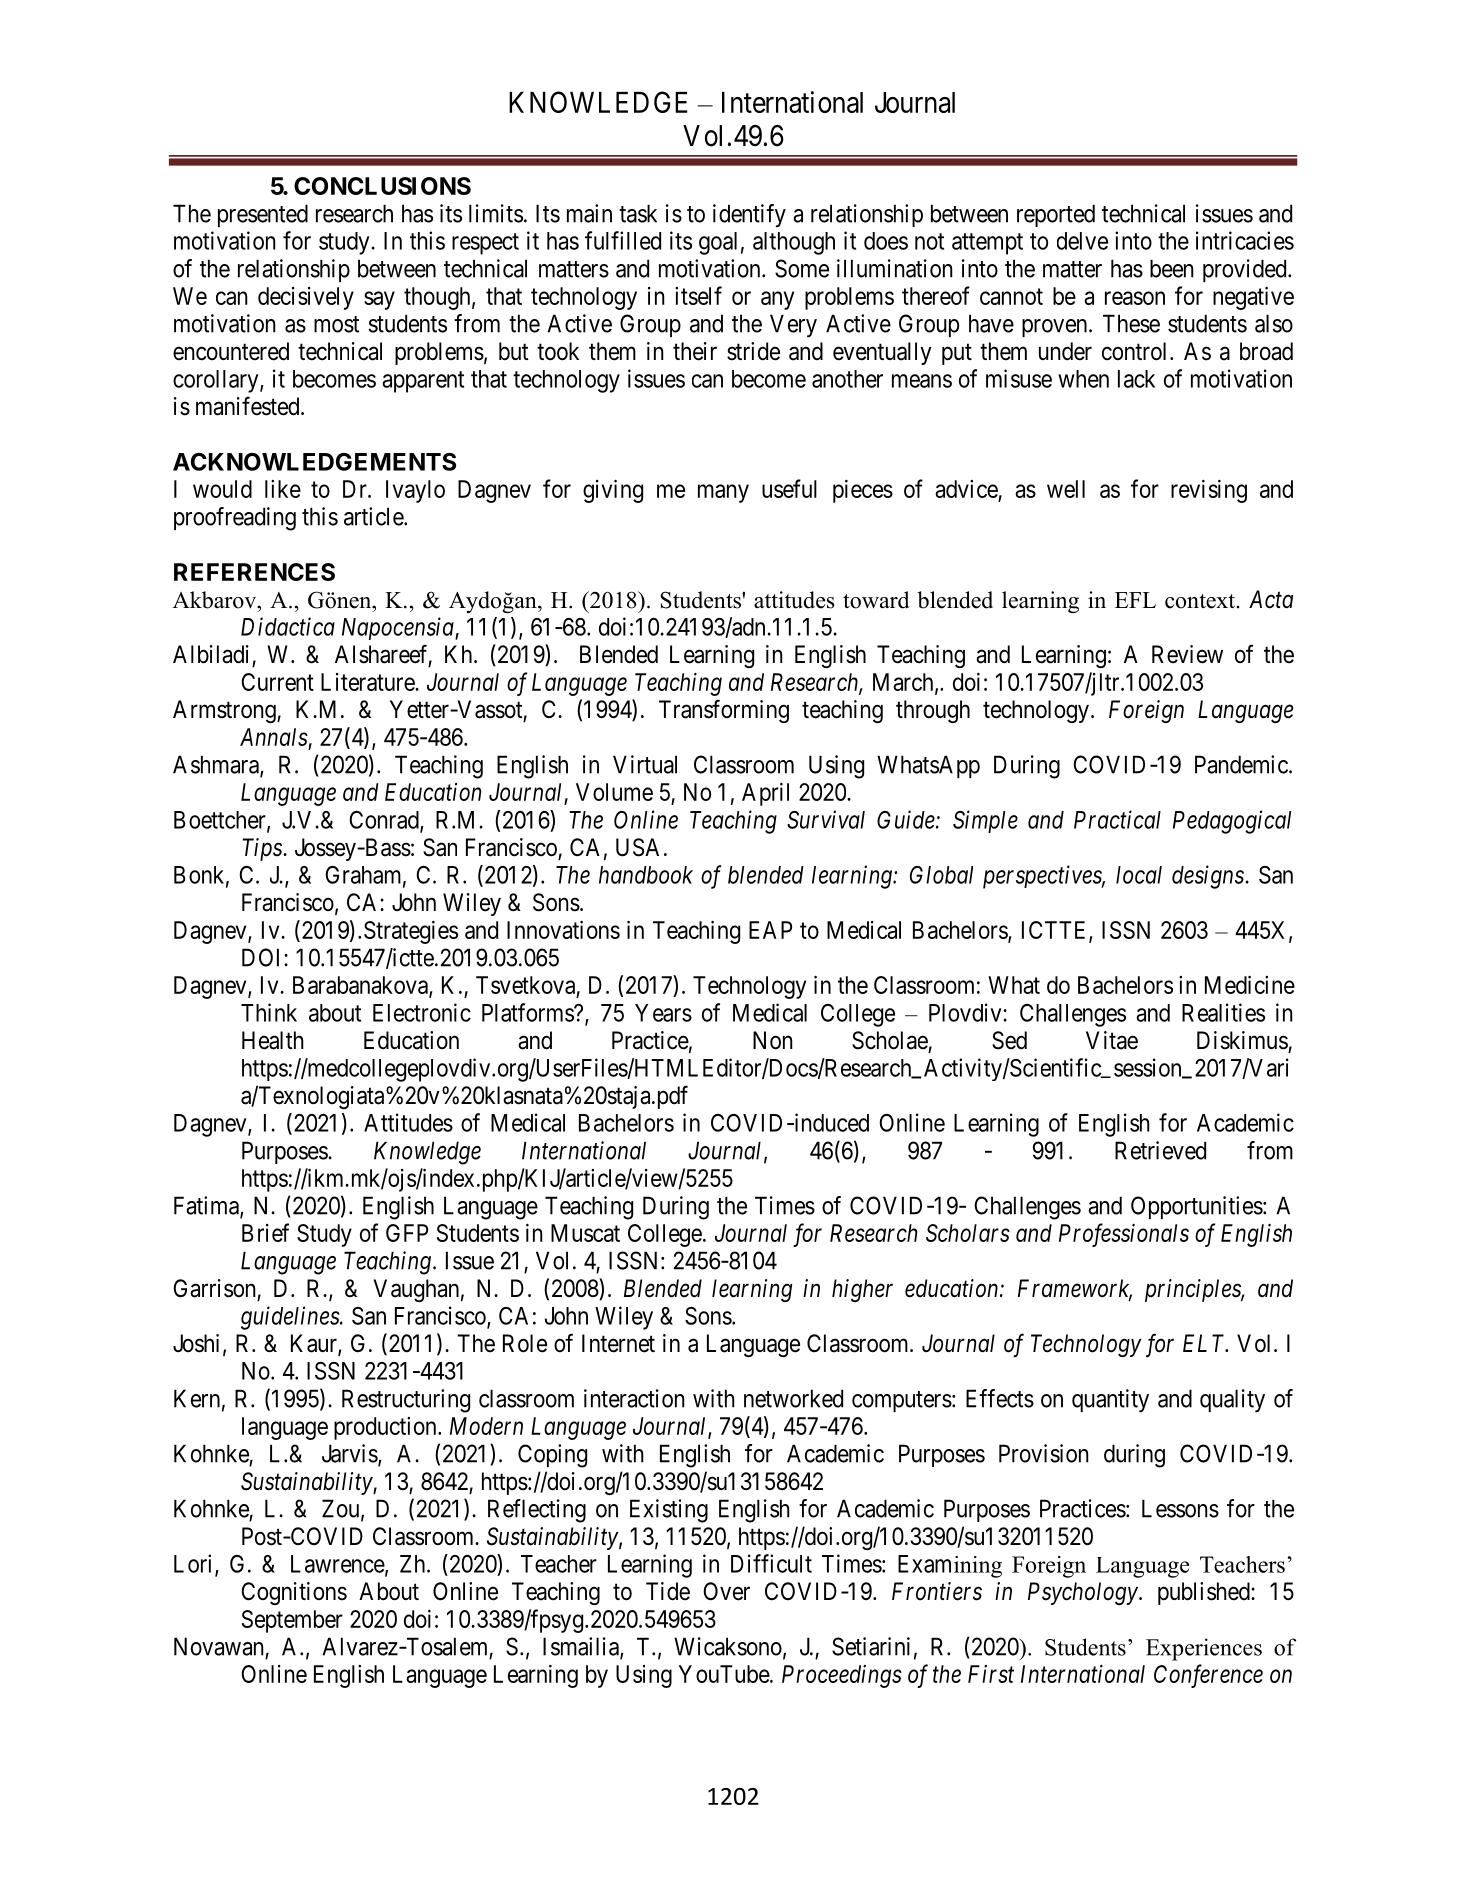  What do you see at coordinates (292, 1621) in the screenshot?
I see `September` at bounding box center [292, 1621].
